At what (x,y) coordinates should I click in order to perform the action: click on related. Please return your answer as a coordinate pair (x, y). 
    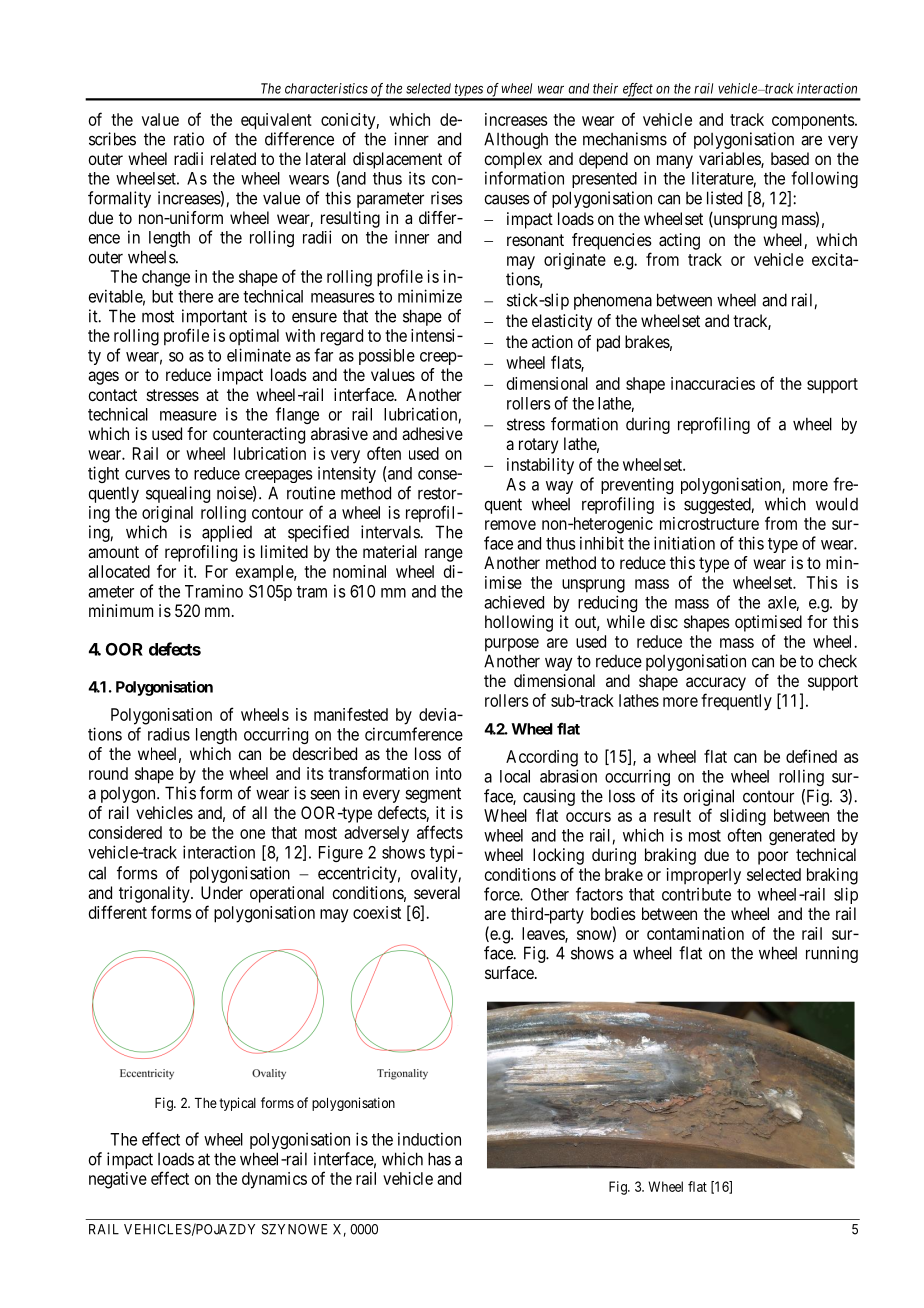
    Looking at the image, I should click on (233, 158).
